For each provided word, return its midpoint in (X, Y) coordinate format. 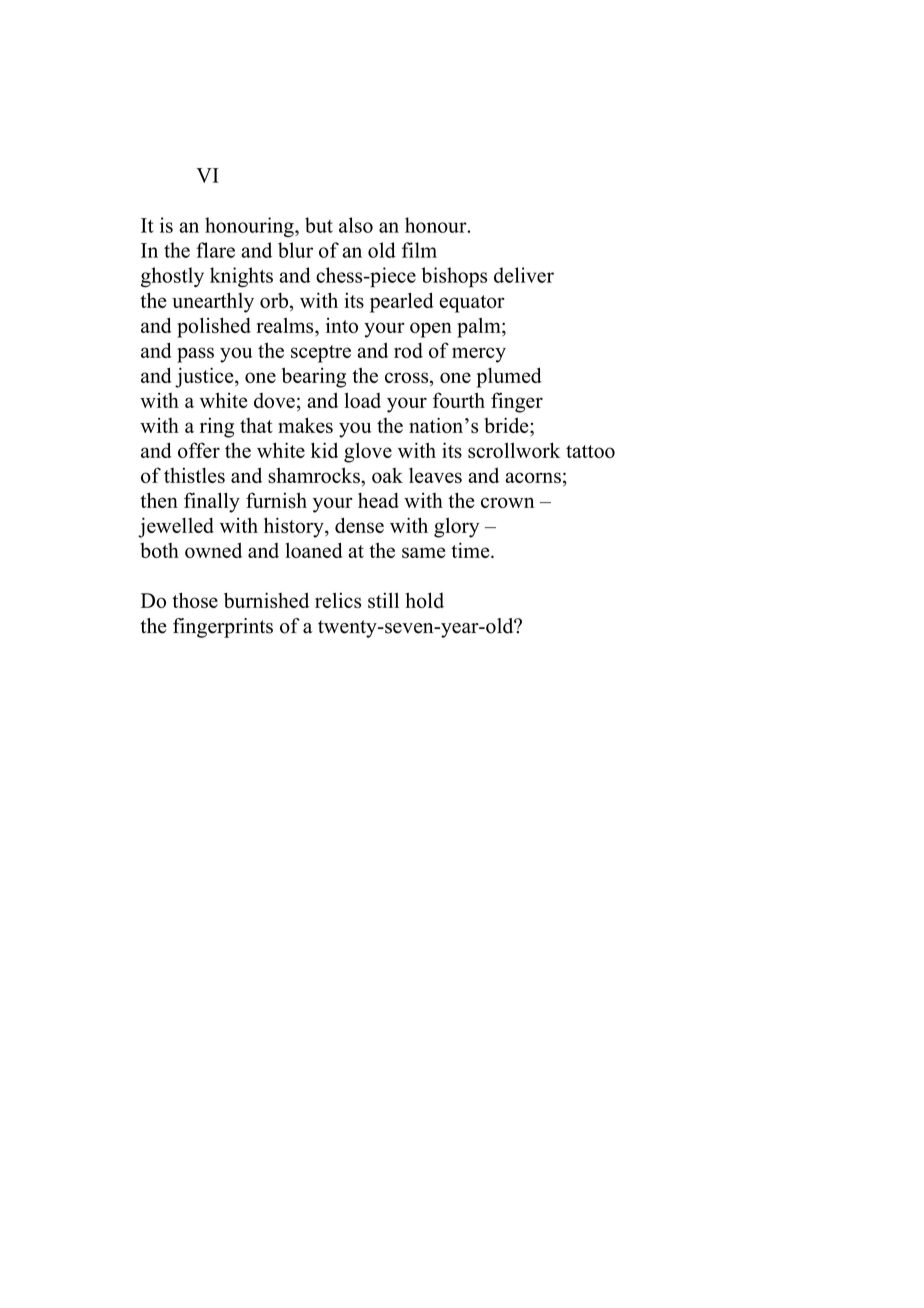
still (383, 600)
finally (212, 502)
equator (472, 304)
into (342, 325)
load (363, 400)
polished (214, 327)
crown (507, 502)
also (356, 225)
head (378, 500)
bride (507, 425)
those (195, 600)
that (256, 425)
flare (215, 250)
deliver (524, 275)
